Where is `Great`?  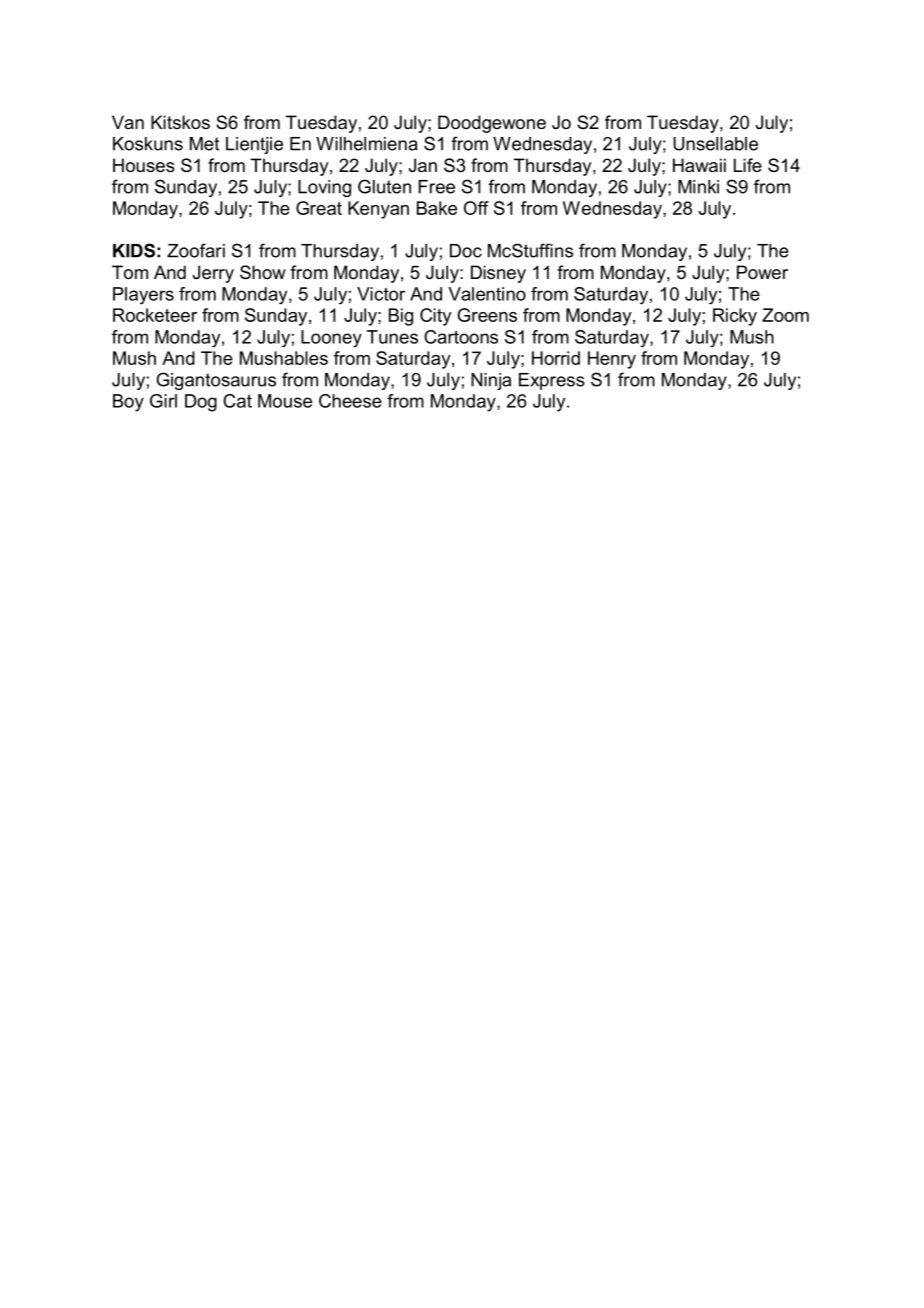 Great is located at coordinates (319, 208).
